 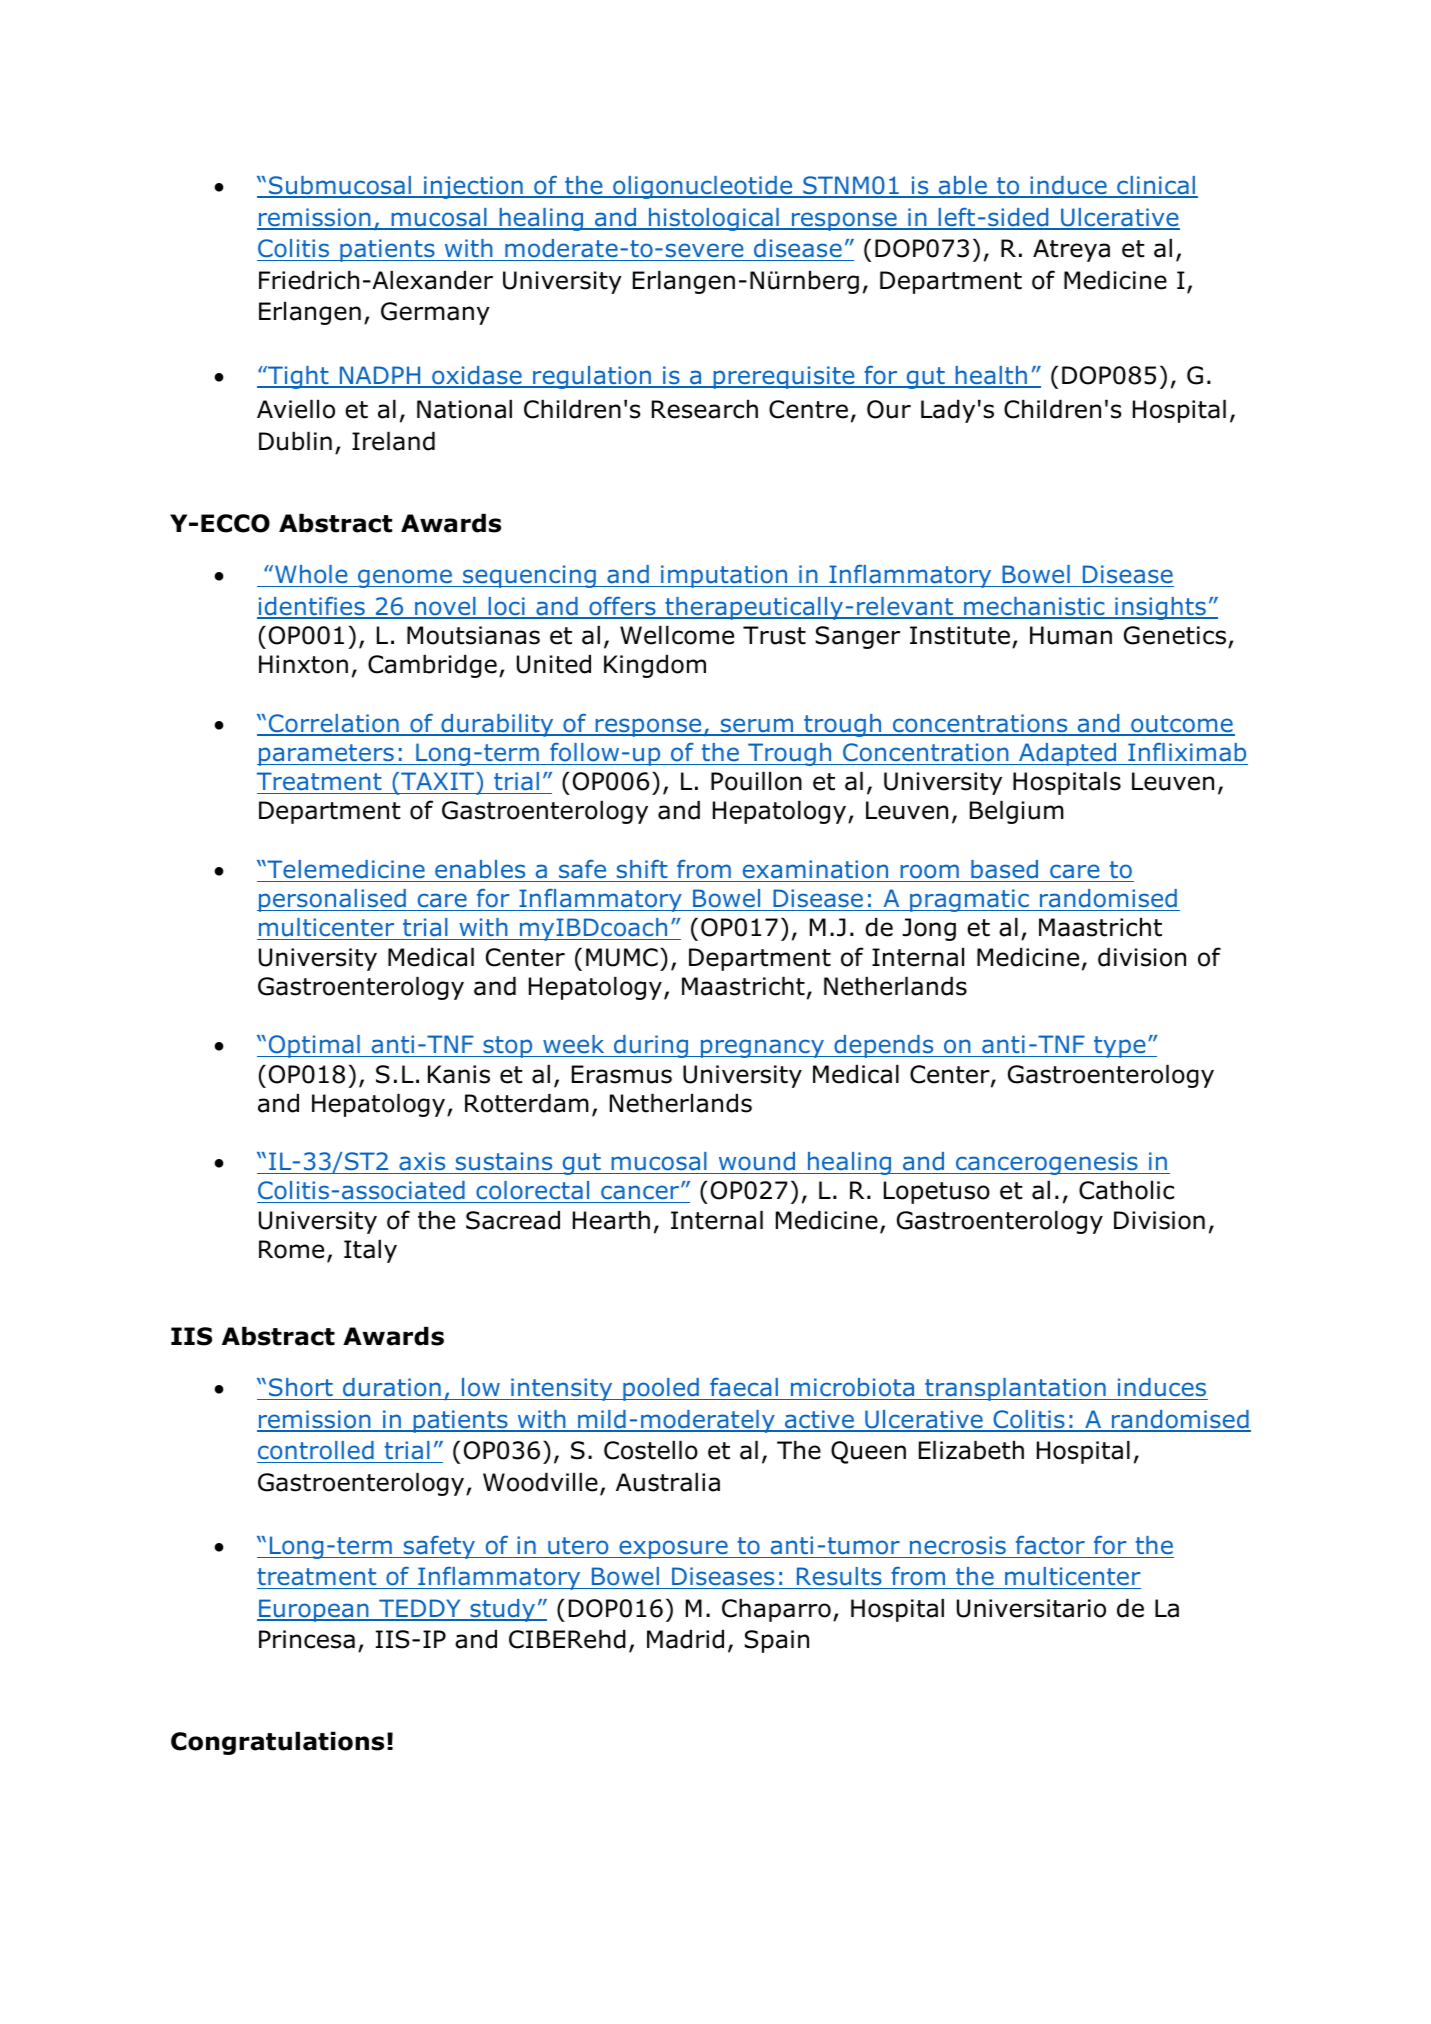 What do you see at coordinates (420, 1609) in the image?
I see `TEDDY` at bounding box center [420, 1609].
